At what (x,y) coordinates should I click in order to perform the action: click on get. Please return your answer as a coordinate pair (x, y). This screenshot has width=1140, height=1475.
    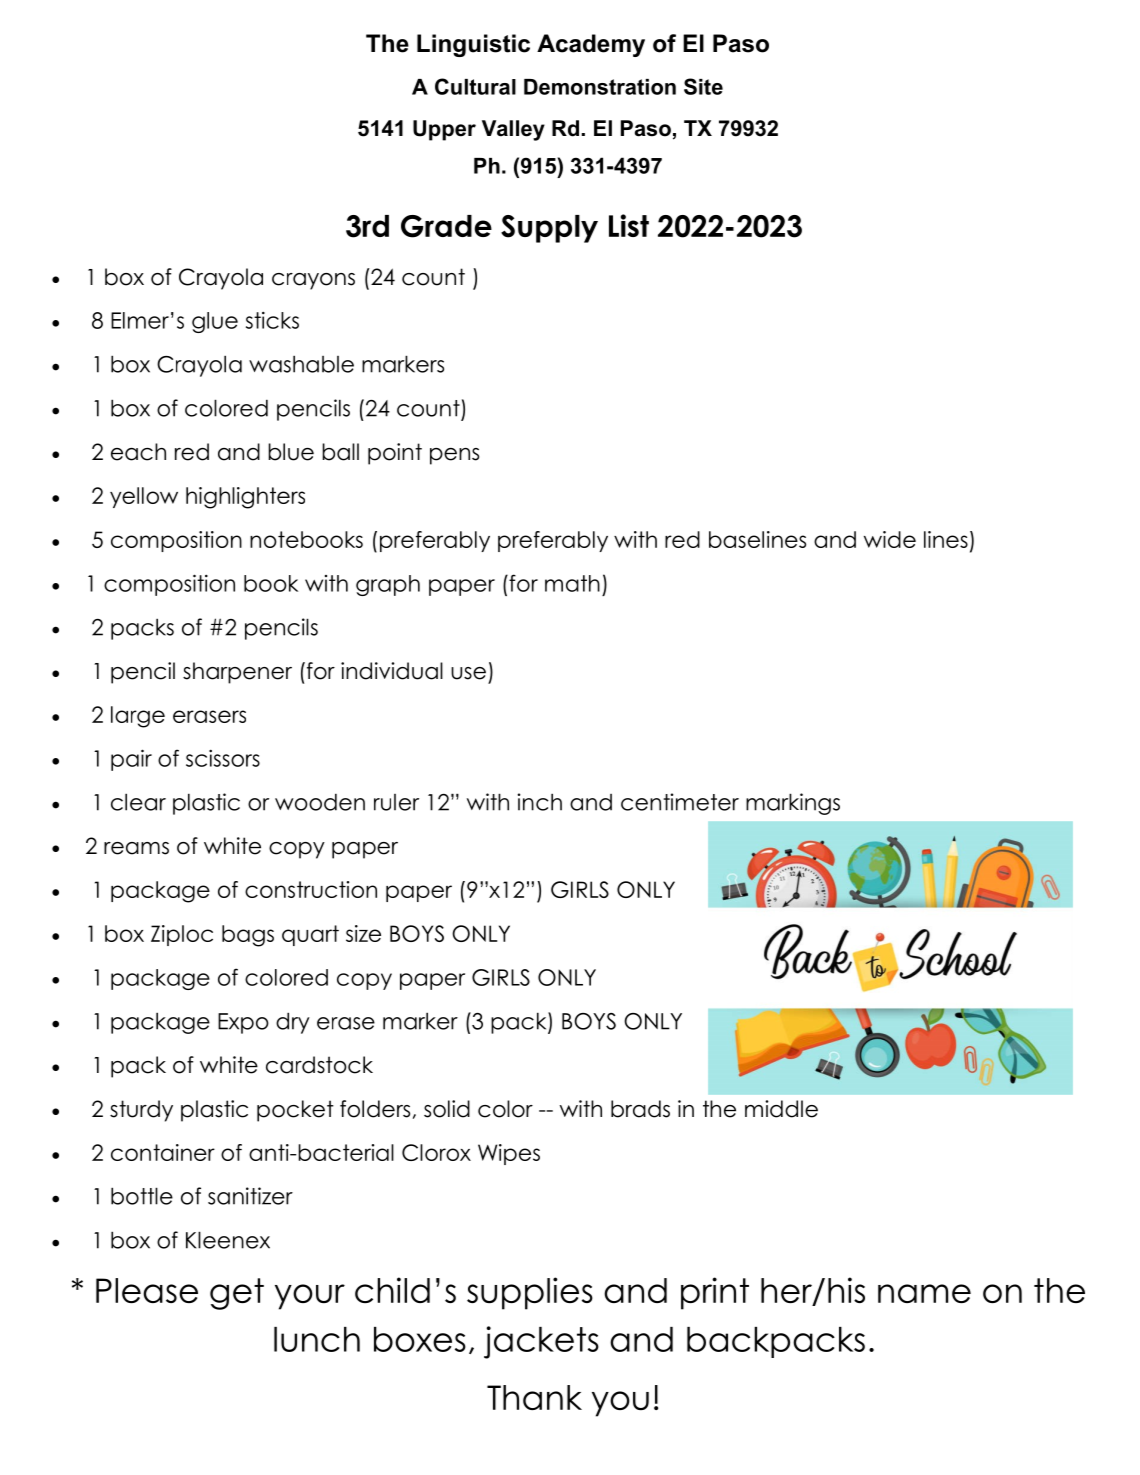
    Looking at the image, I should click on (237, 1294).
